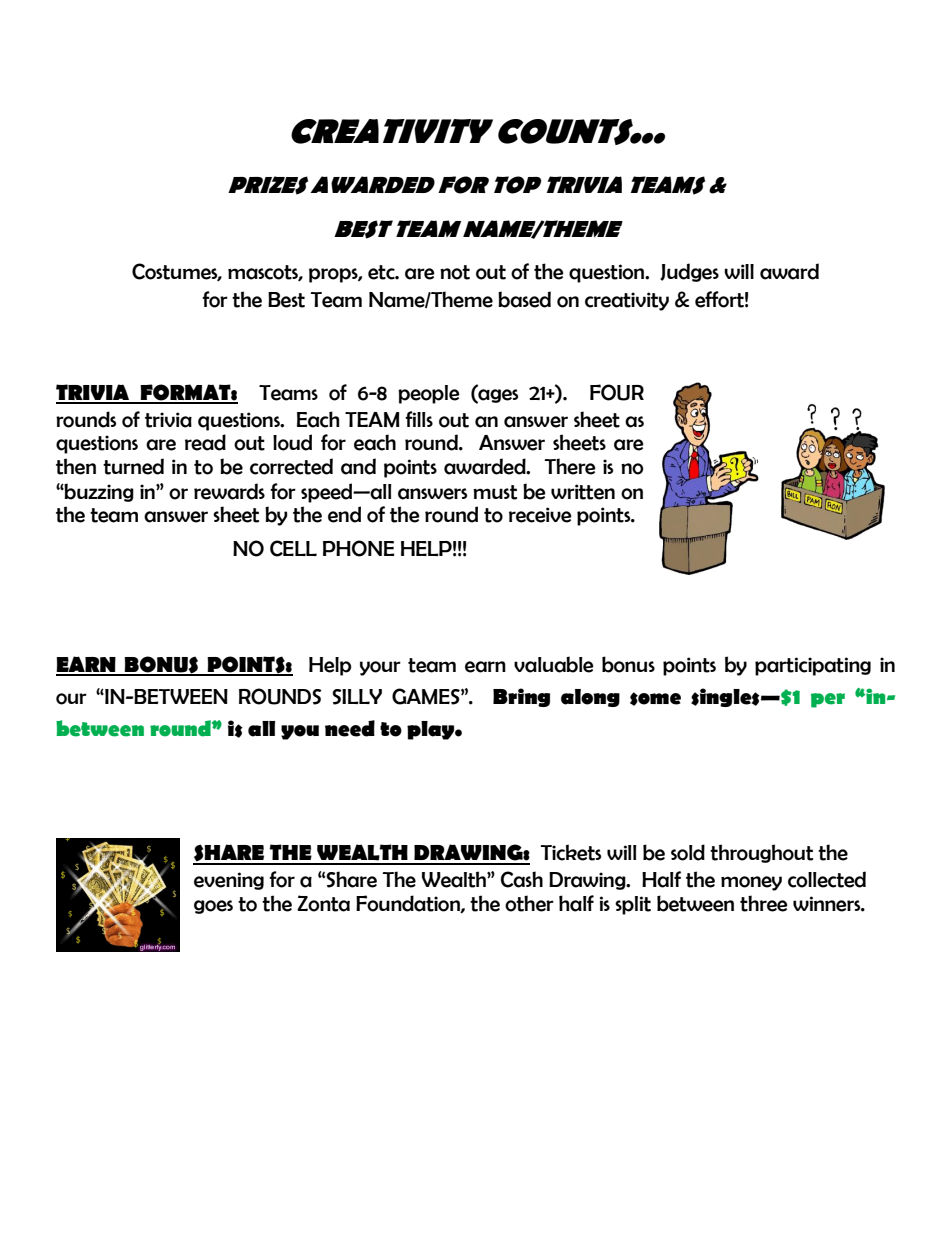  I want to click on read, so click(205, 442).
